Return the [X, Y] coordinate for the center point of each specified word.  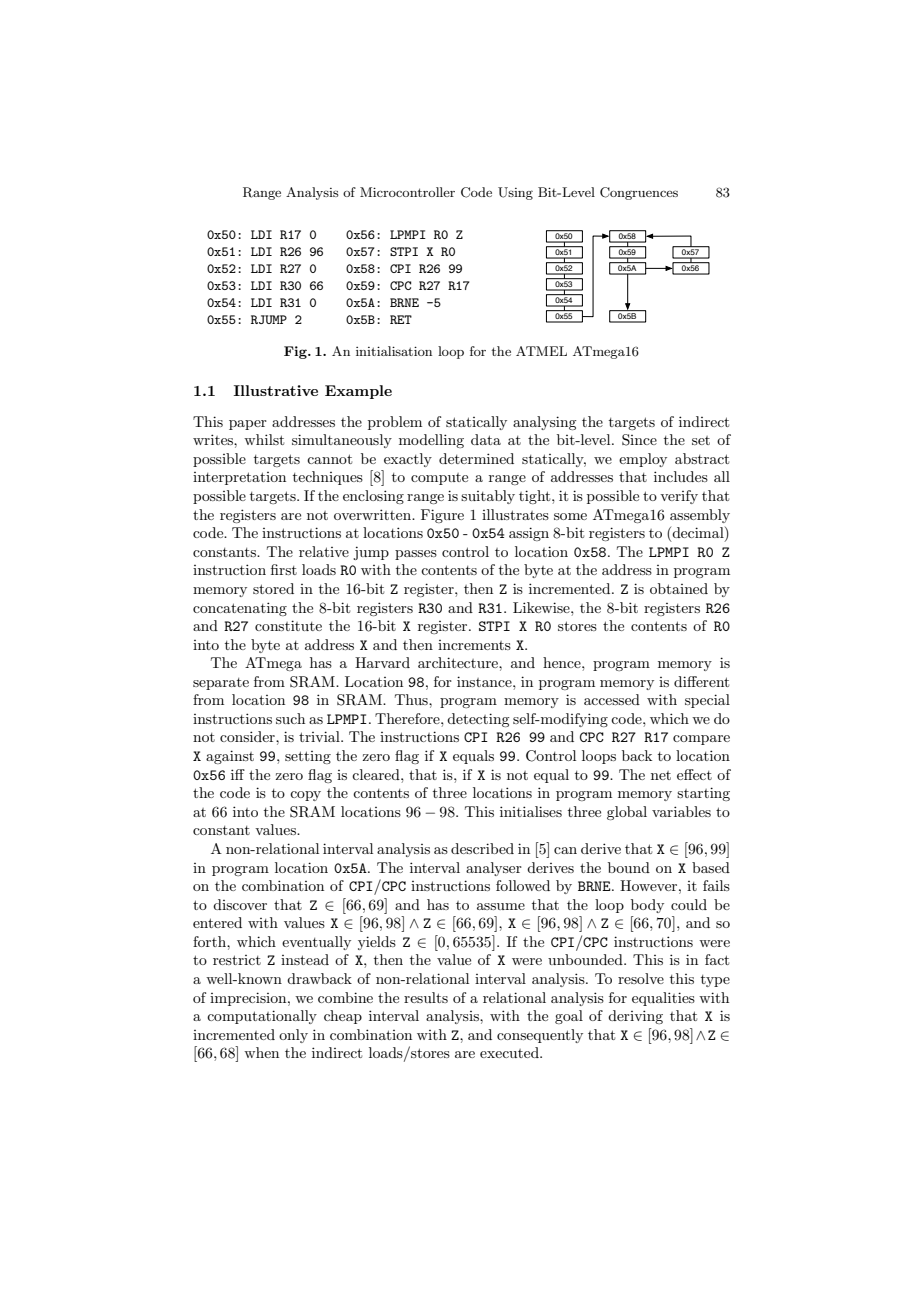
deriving [635, 1017]
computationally [262, 1017]
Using [515, 193]
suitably [488, 497]
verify [679, 497]
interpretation [239, 478]
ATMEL [541, 351]
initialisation [394, 351]
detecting [478, 720]
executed [510, 1052]
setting [308, 757]
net [661, 775]
